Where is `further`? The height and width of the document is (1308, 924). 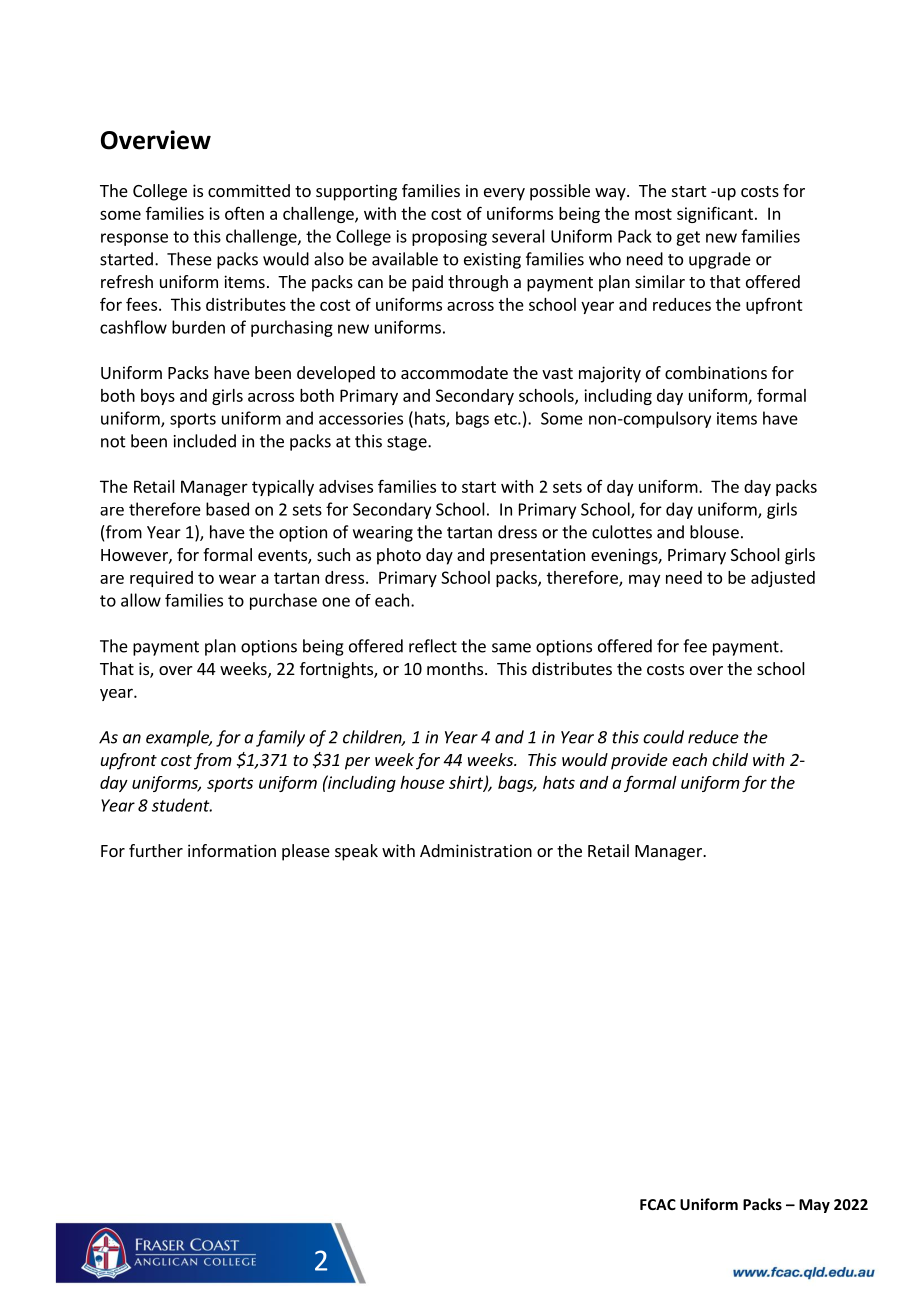 further is located at coordinates (156, 850).
